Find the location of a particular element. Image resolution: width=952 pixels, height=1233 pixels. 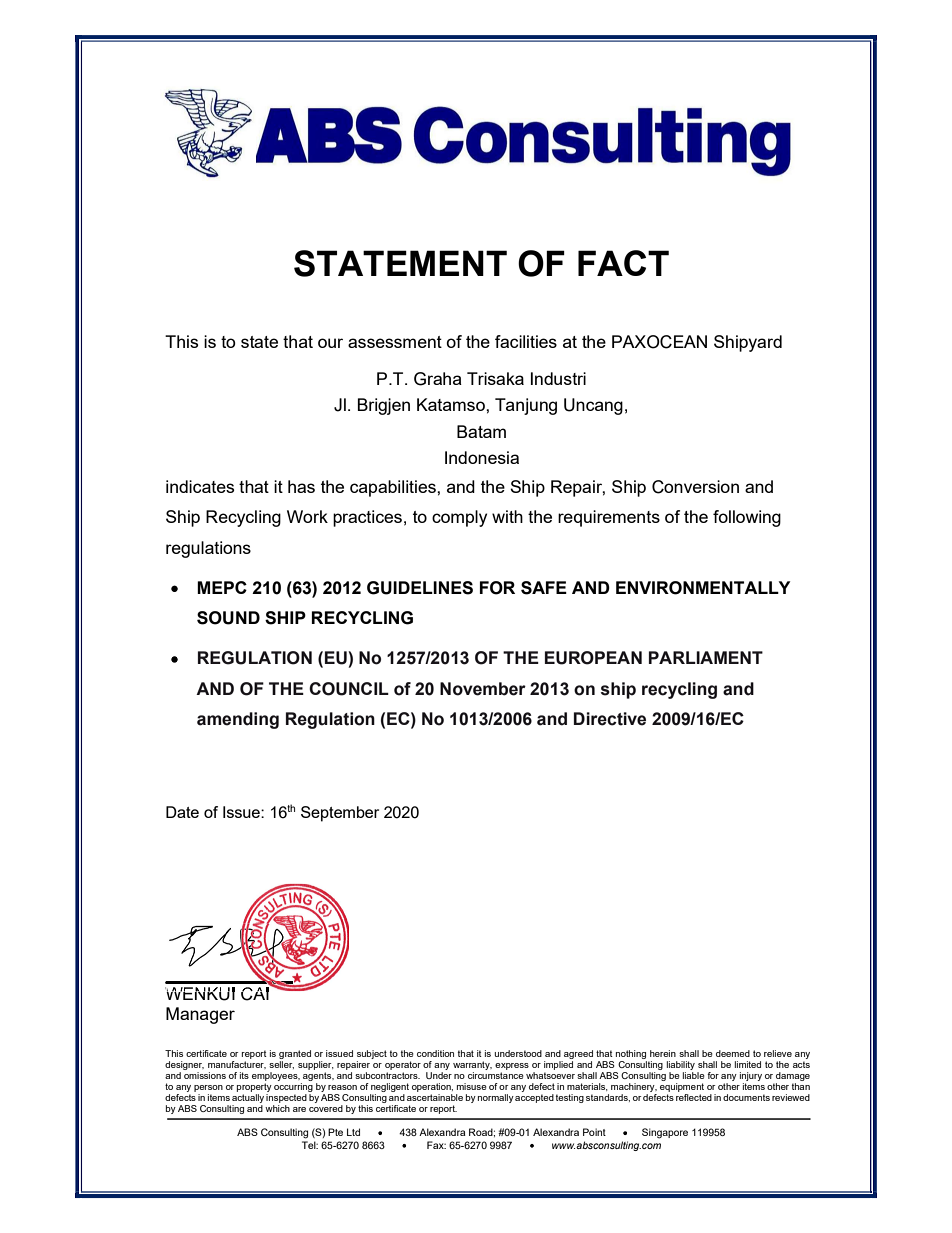

amending is located at coordinates (238, 720).
